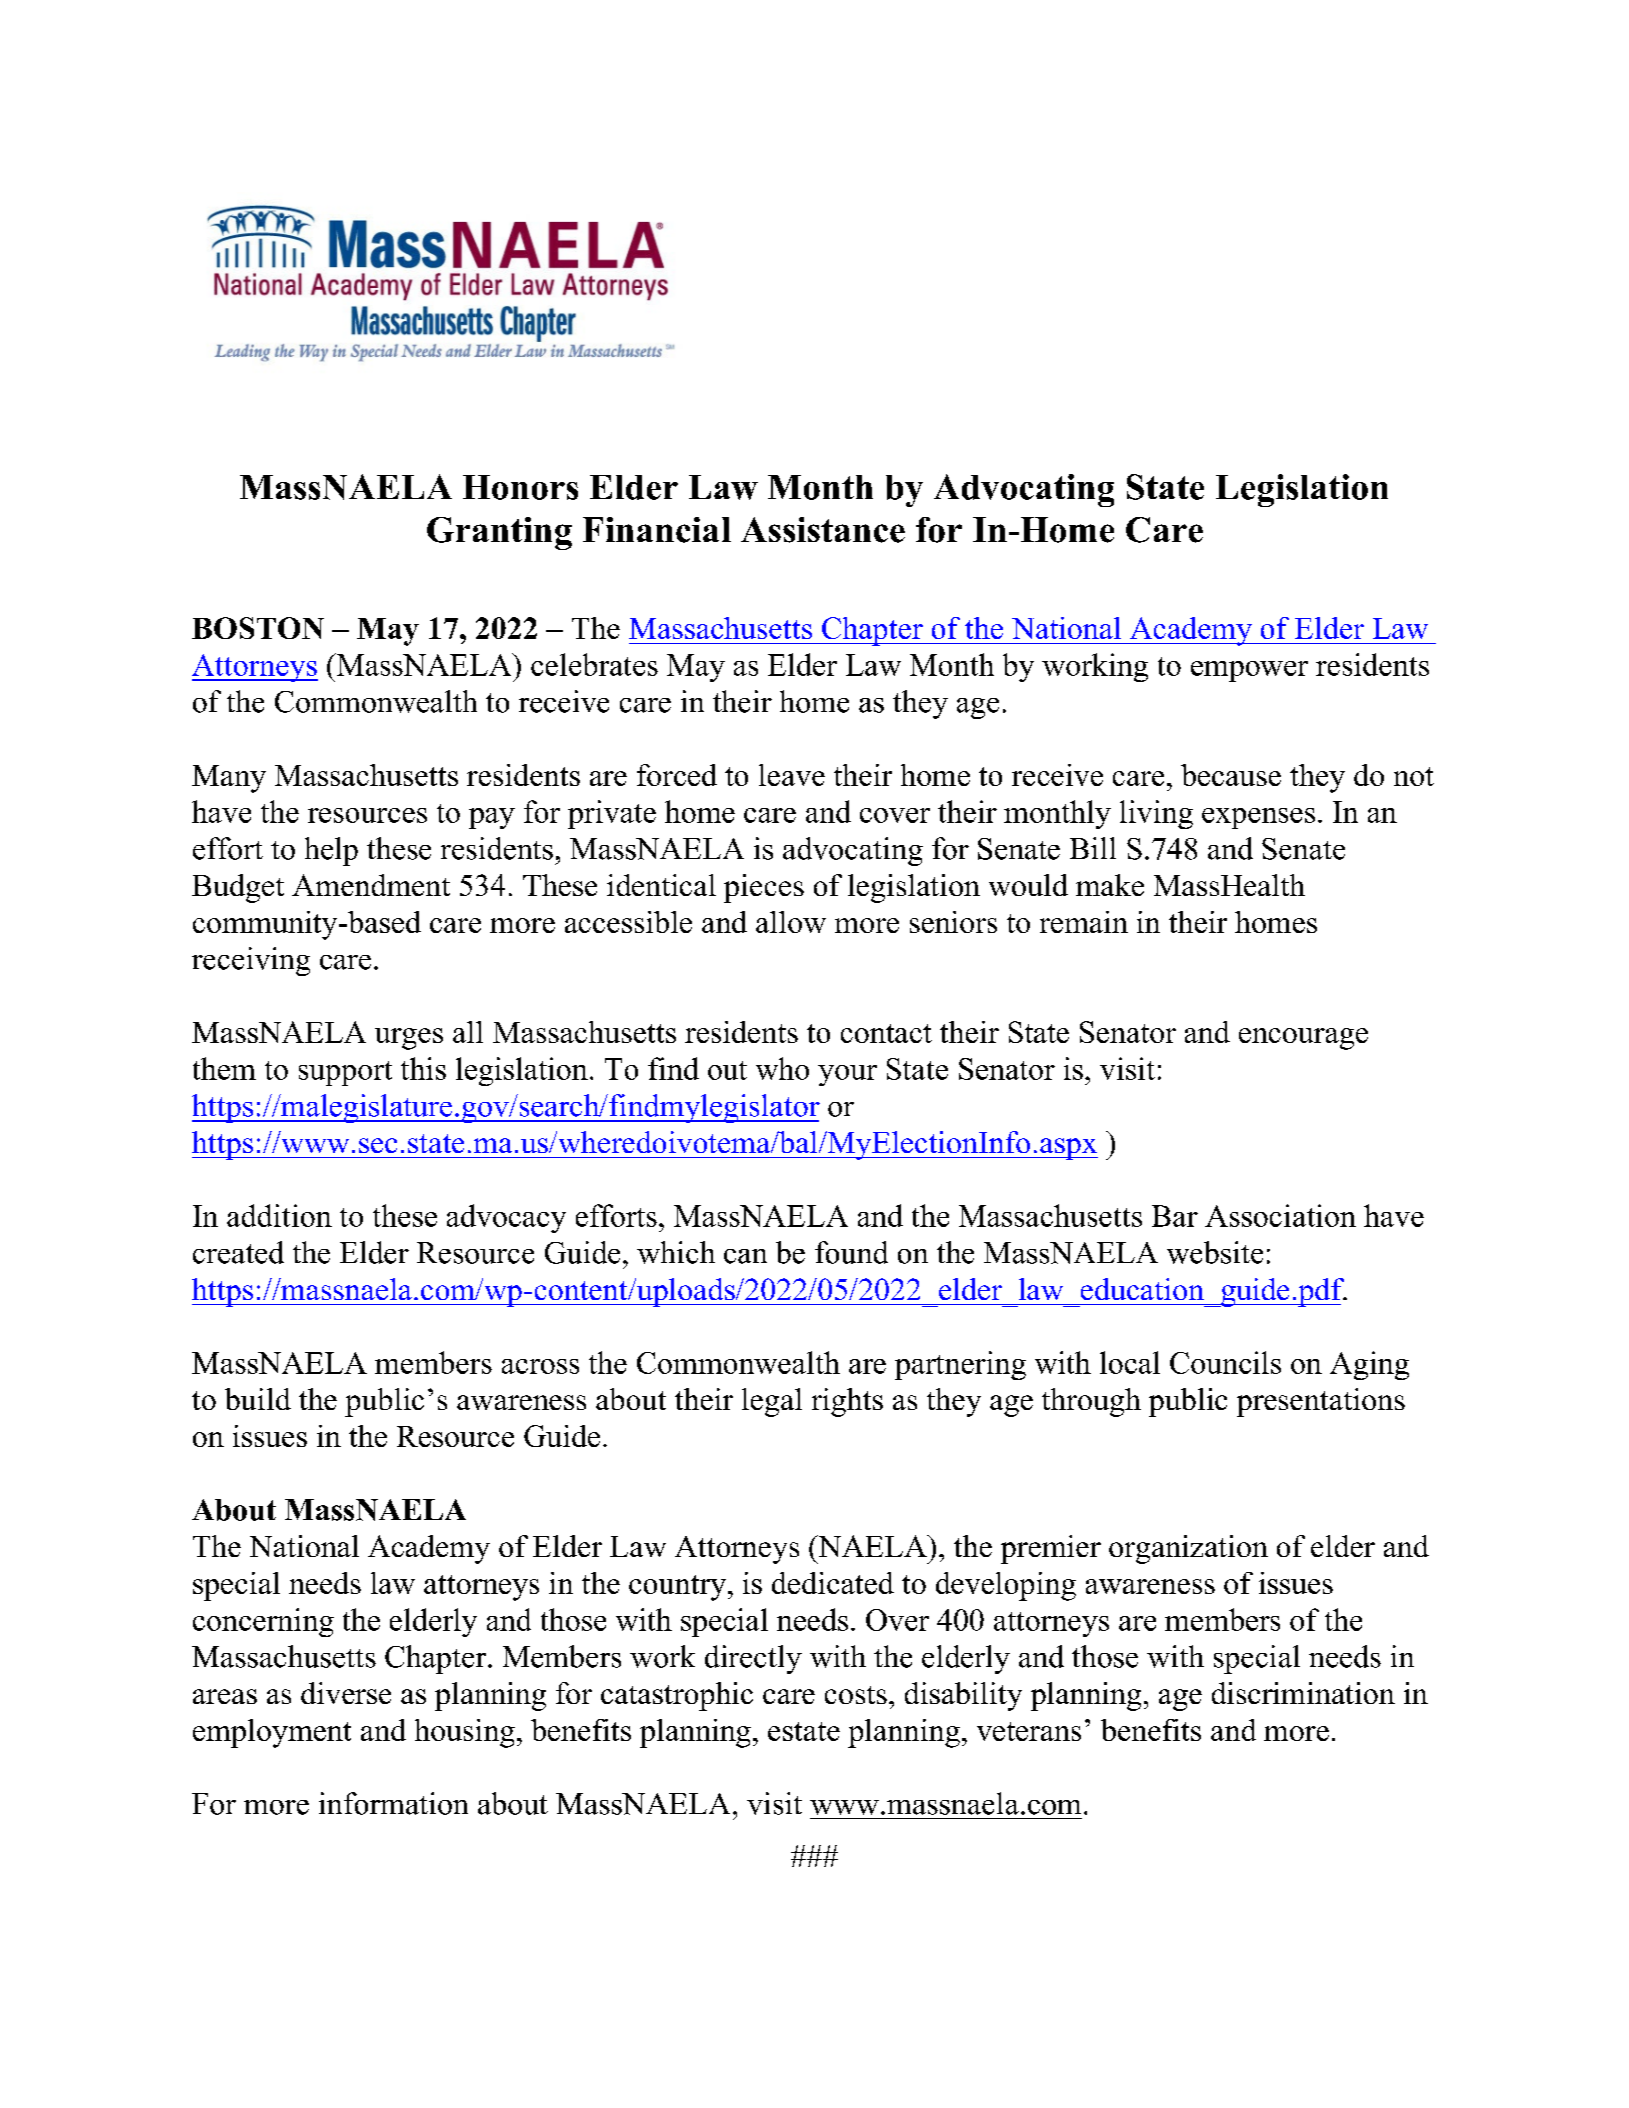  What do you see at coordinates (499, 533) in the document?
I see `Granting` at bounding box center [499, 533].
